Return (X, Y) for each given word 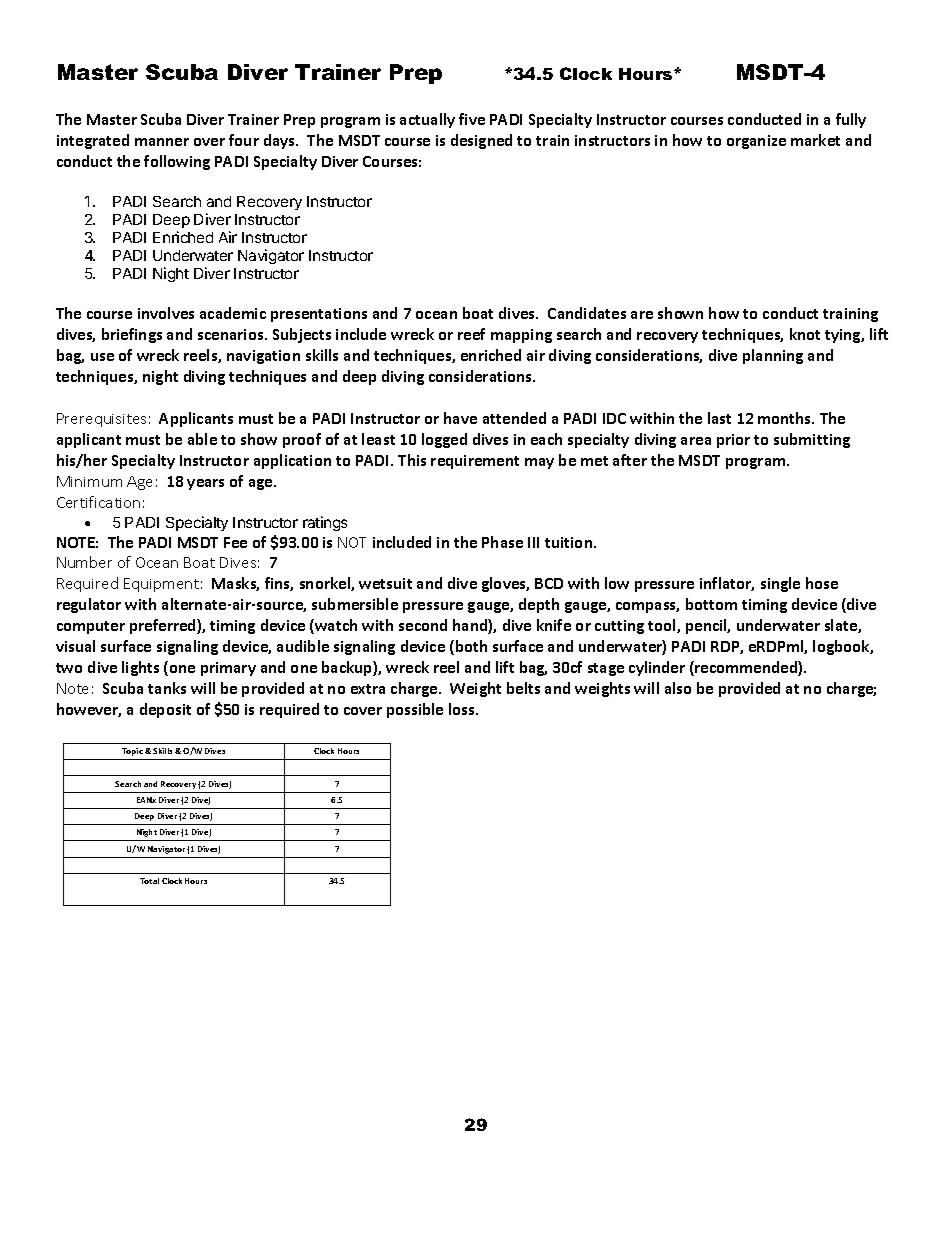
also (678, 688)
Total (149, 881)
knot (805, 334)
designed (481, 141)
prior (733, 441)
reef (471, 334)
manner (162, 142)
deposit (165, 710)
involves (166, 313)
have (460, 418)
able (202, 439)
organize (756, 142)
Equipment (161, 585)
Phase (502, 542)
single (780, 584)
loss (463, 709)
